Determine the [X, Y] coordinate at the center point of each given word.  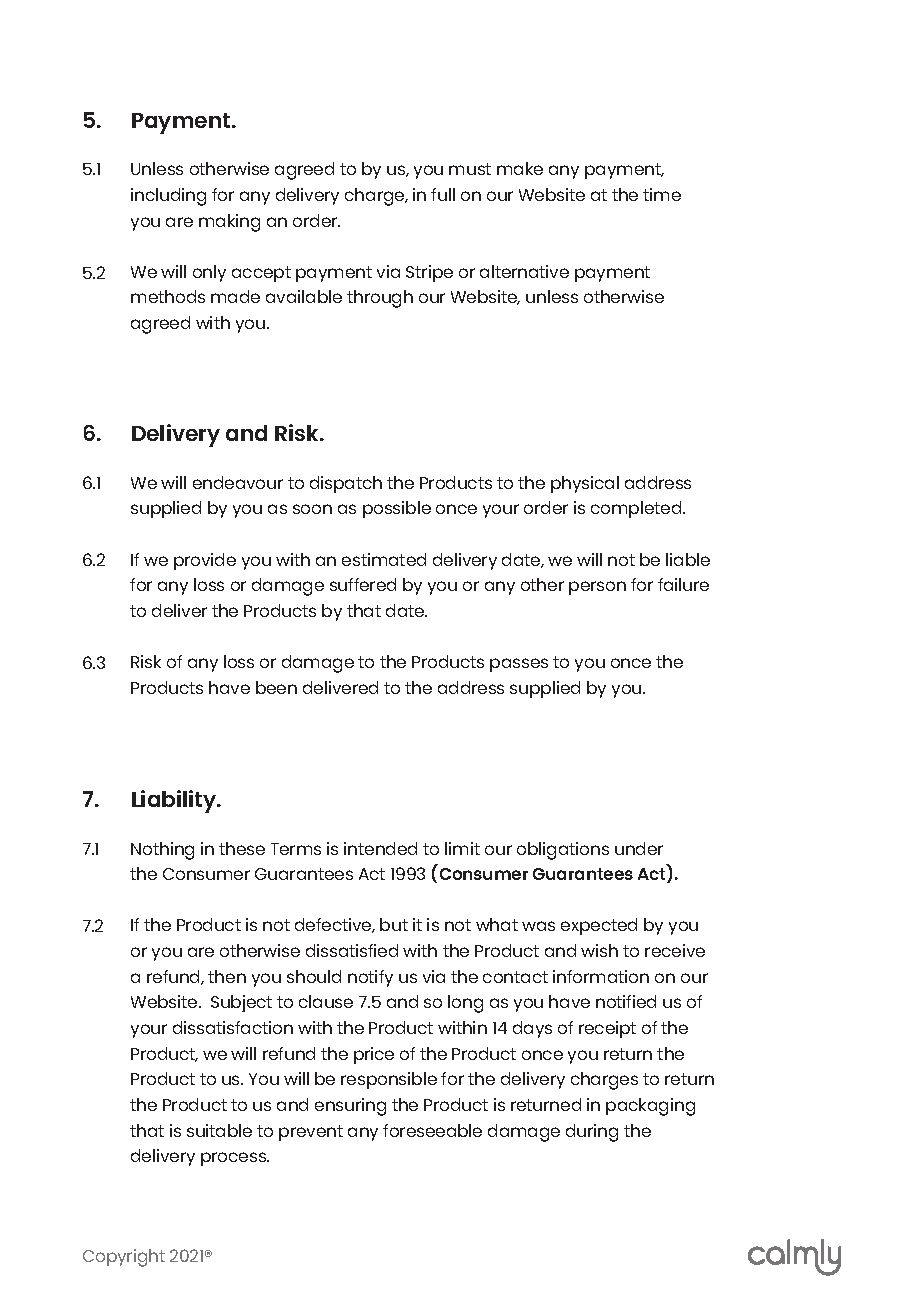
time [662, 194]
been [276, 687]
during [592, 1133]
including [168, 197]
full [443, 194]
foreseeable [432, 1130]
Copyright [124, 1258]
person [597, 588]
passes [519, 665]
